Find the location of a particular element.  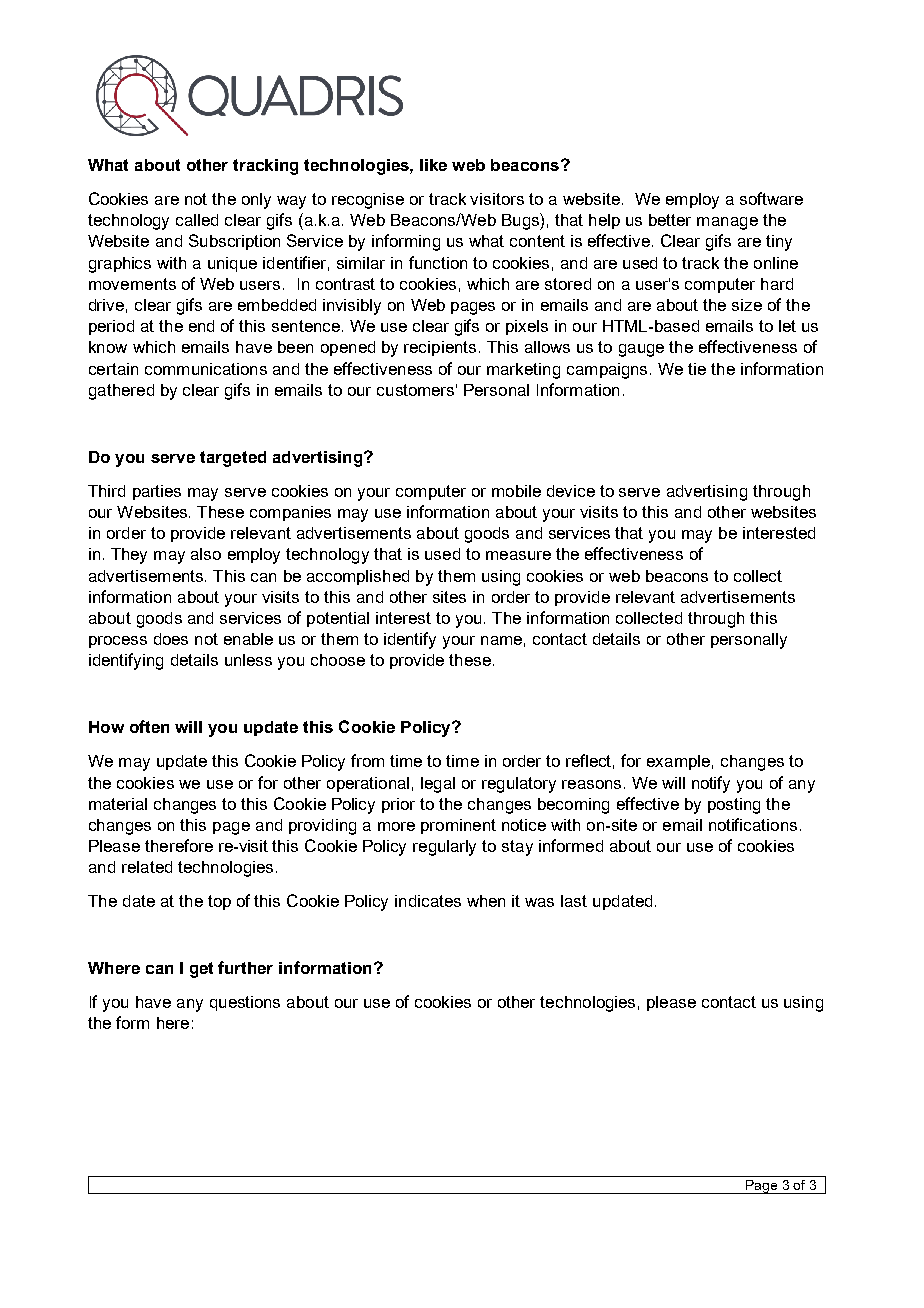

targeted is located at coordinates (233, 459).
